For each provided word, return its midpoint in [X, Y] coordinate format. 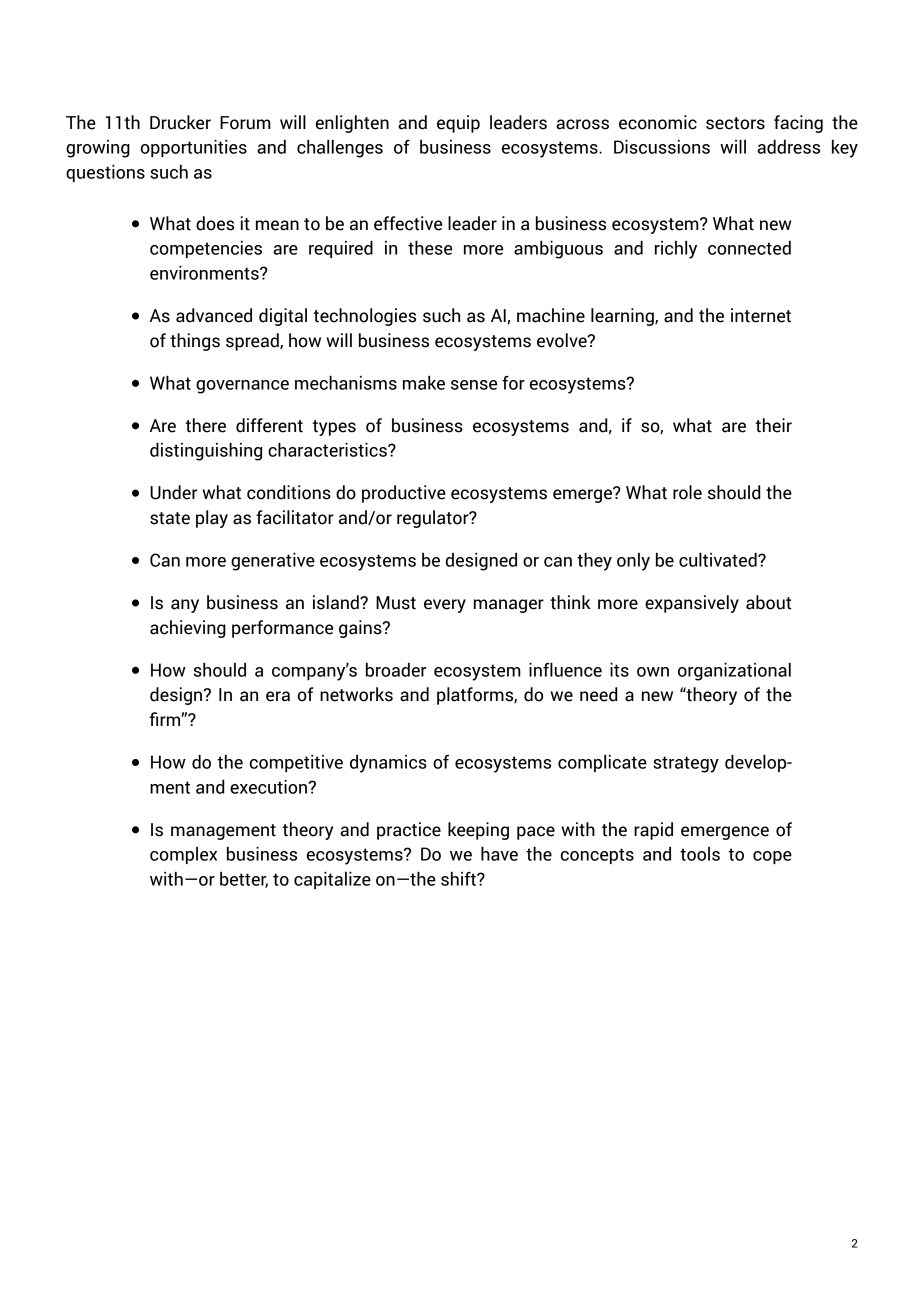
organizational [734, 671]
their [774, 425]
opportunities [194, 148]
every [445, 606]
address [788, 146]
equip [458, 124]
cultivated [719, 559]
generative [273, 562]
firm [165, 719]
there [206, 425]
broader [396, 669]
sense [474, 385]
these [430, 247]
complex [183, 855]
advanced [214, 315]
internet [761, 315]
